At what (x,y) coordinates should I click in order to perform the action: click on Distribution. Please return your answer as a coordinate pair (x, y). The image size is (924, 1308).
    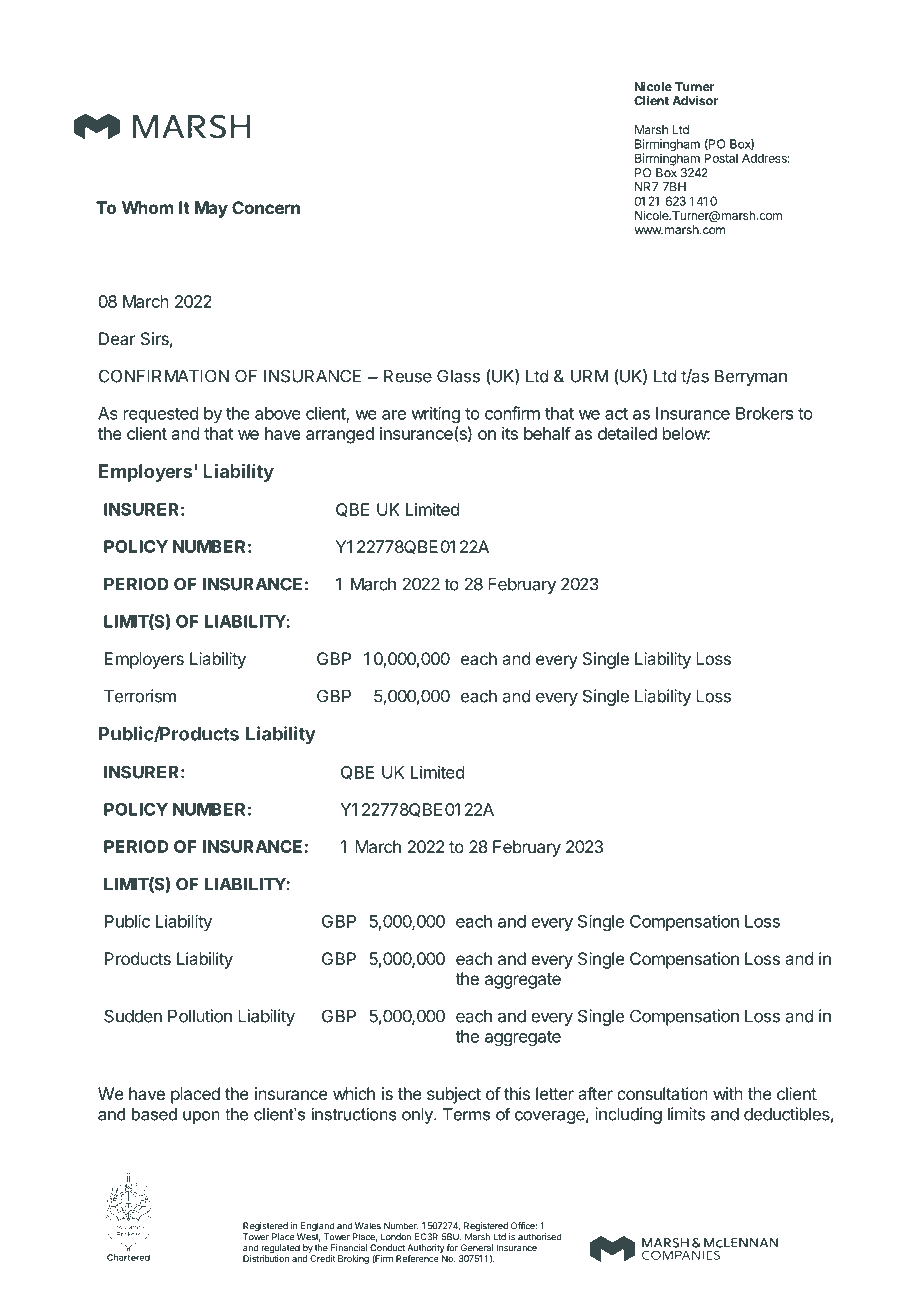
    Looking at the image, I should click on (266, 1258).
